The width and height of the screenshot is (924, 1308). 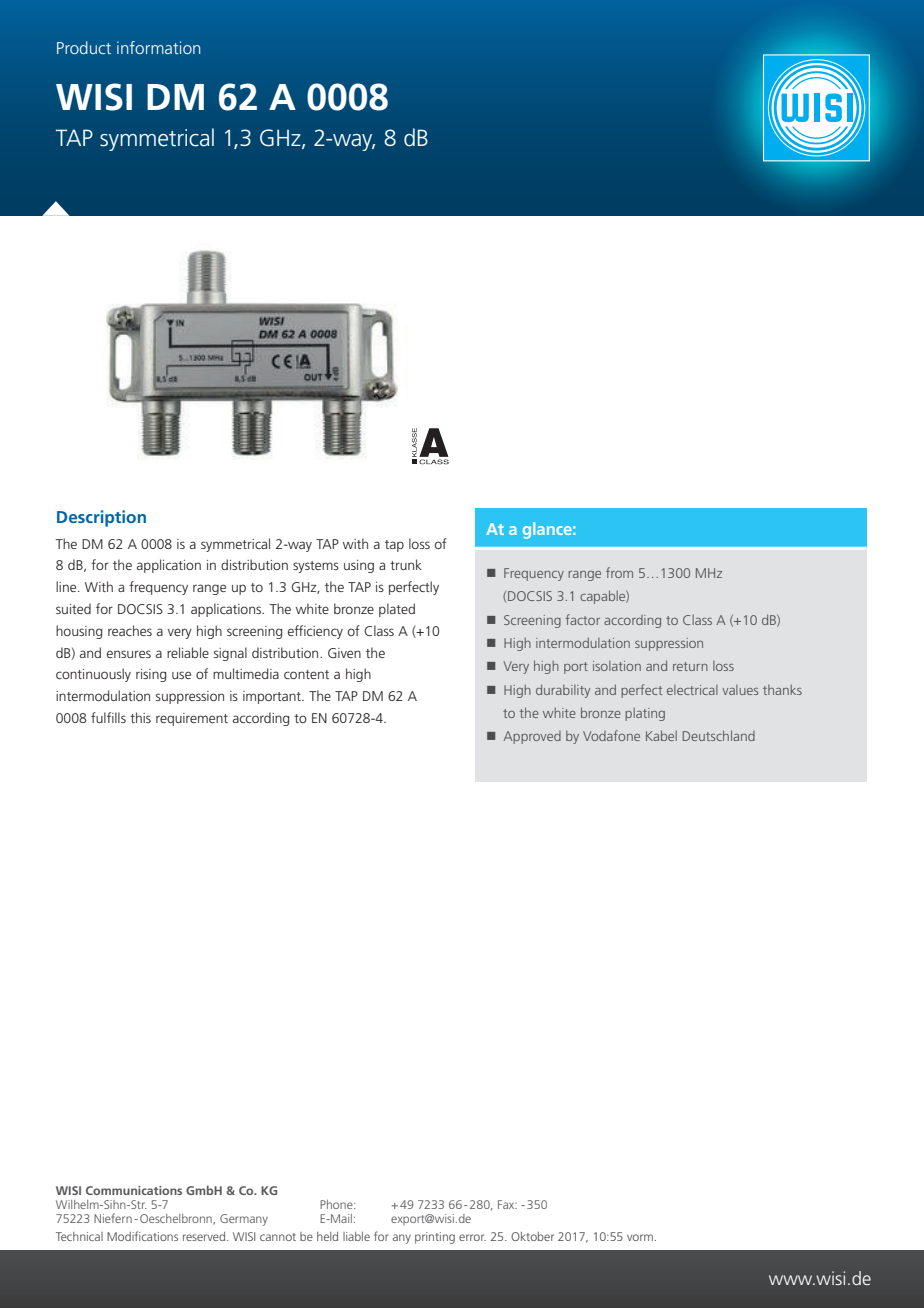 What do you see at coordinates (397, 610) in the screenshot?
I see `plated` at bounding box center [397, 610].
